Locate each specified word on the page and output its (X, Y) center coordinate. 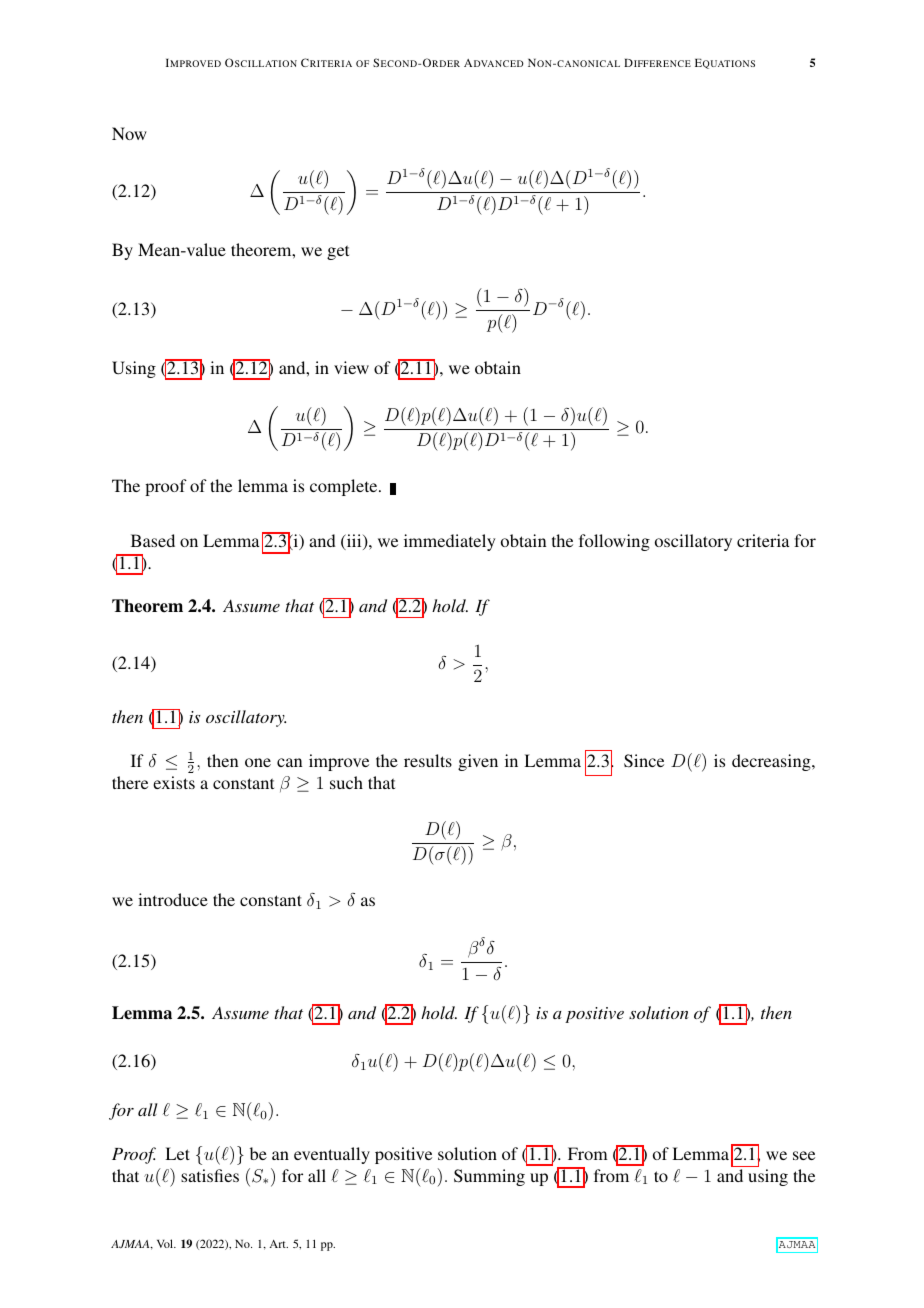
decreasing (772, 762)
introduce (173, 899)
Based (153, 540)
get (338, 252)
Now (129, 133)
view (351, 367)
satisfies (210, 1175)
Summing (489, 1177)
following (614, 542)
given (478, 762)
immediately (450, 542)
